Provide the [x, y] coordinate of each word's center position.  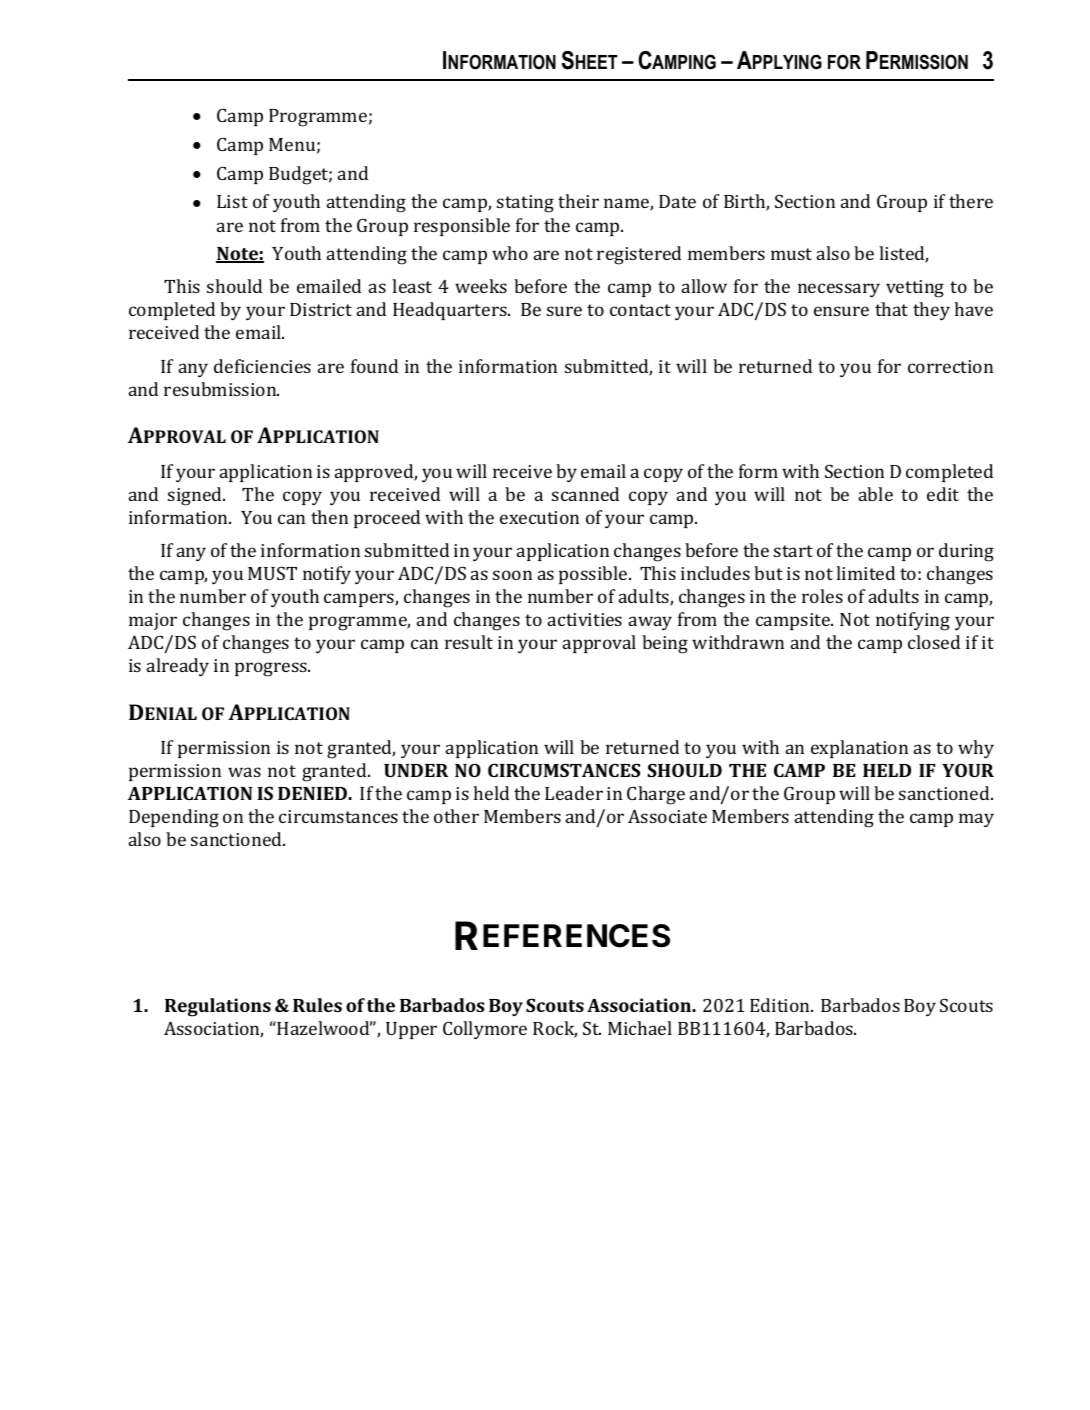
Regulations [218, 1007]
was [244, 772]
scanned [585, 494]
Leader [574, 793]
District [321, 309]
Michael [640, 1028]
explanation [859, 749]
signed [196, 496]
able [876, 494]
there [971, 201]
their [578, 201]
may [976, 820]
